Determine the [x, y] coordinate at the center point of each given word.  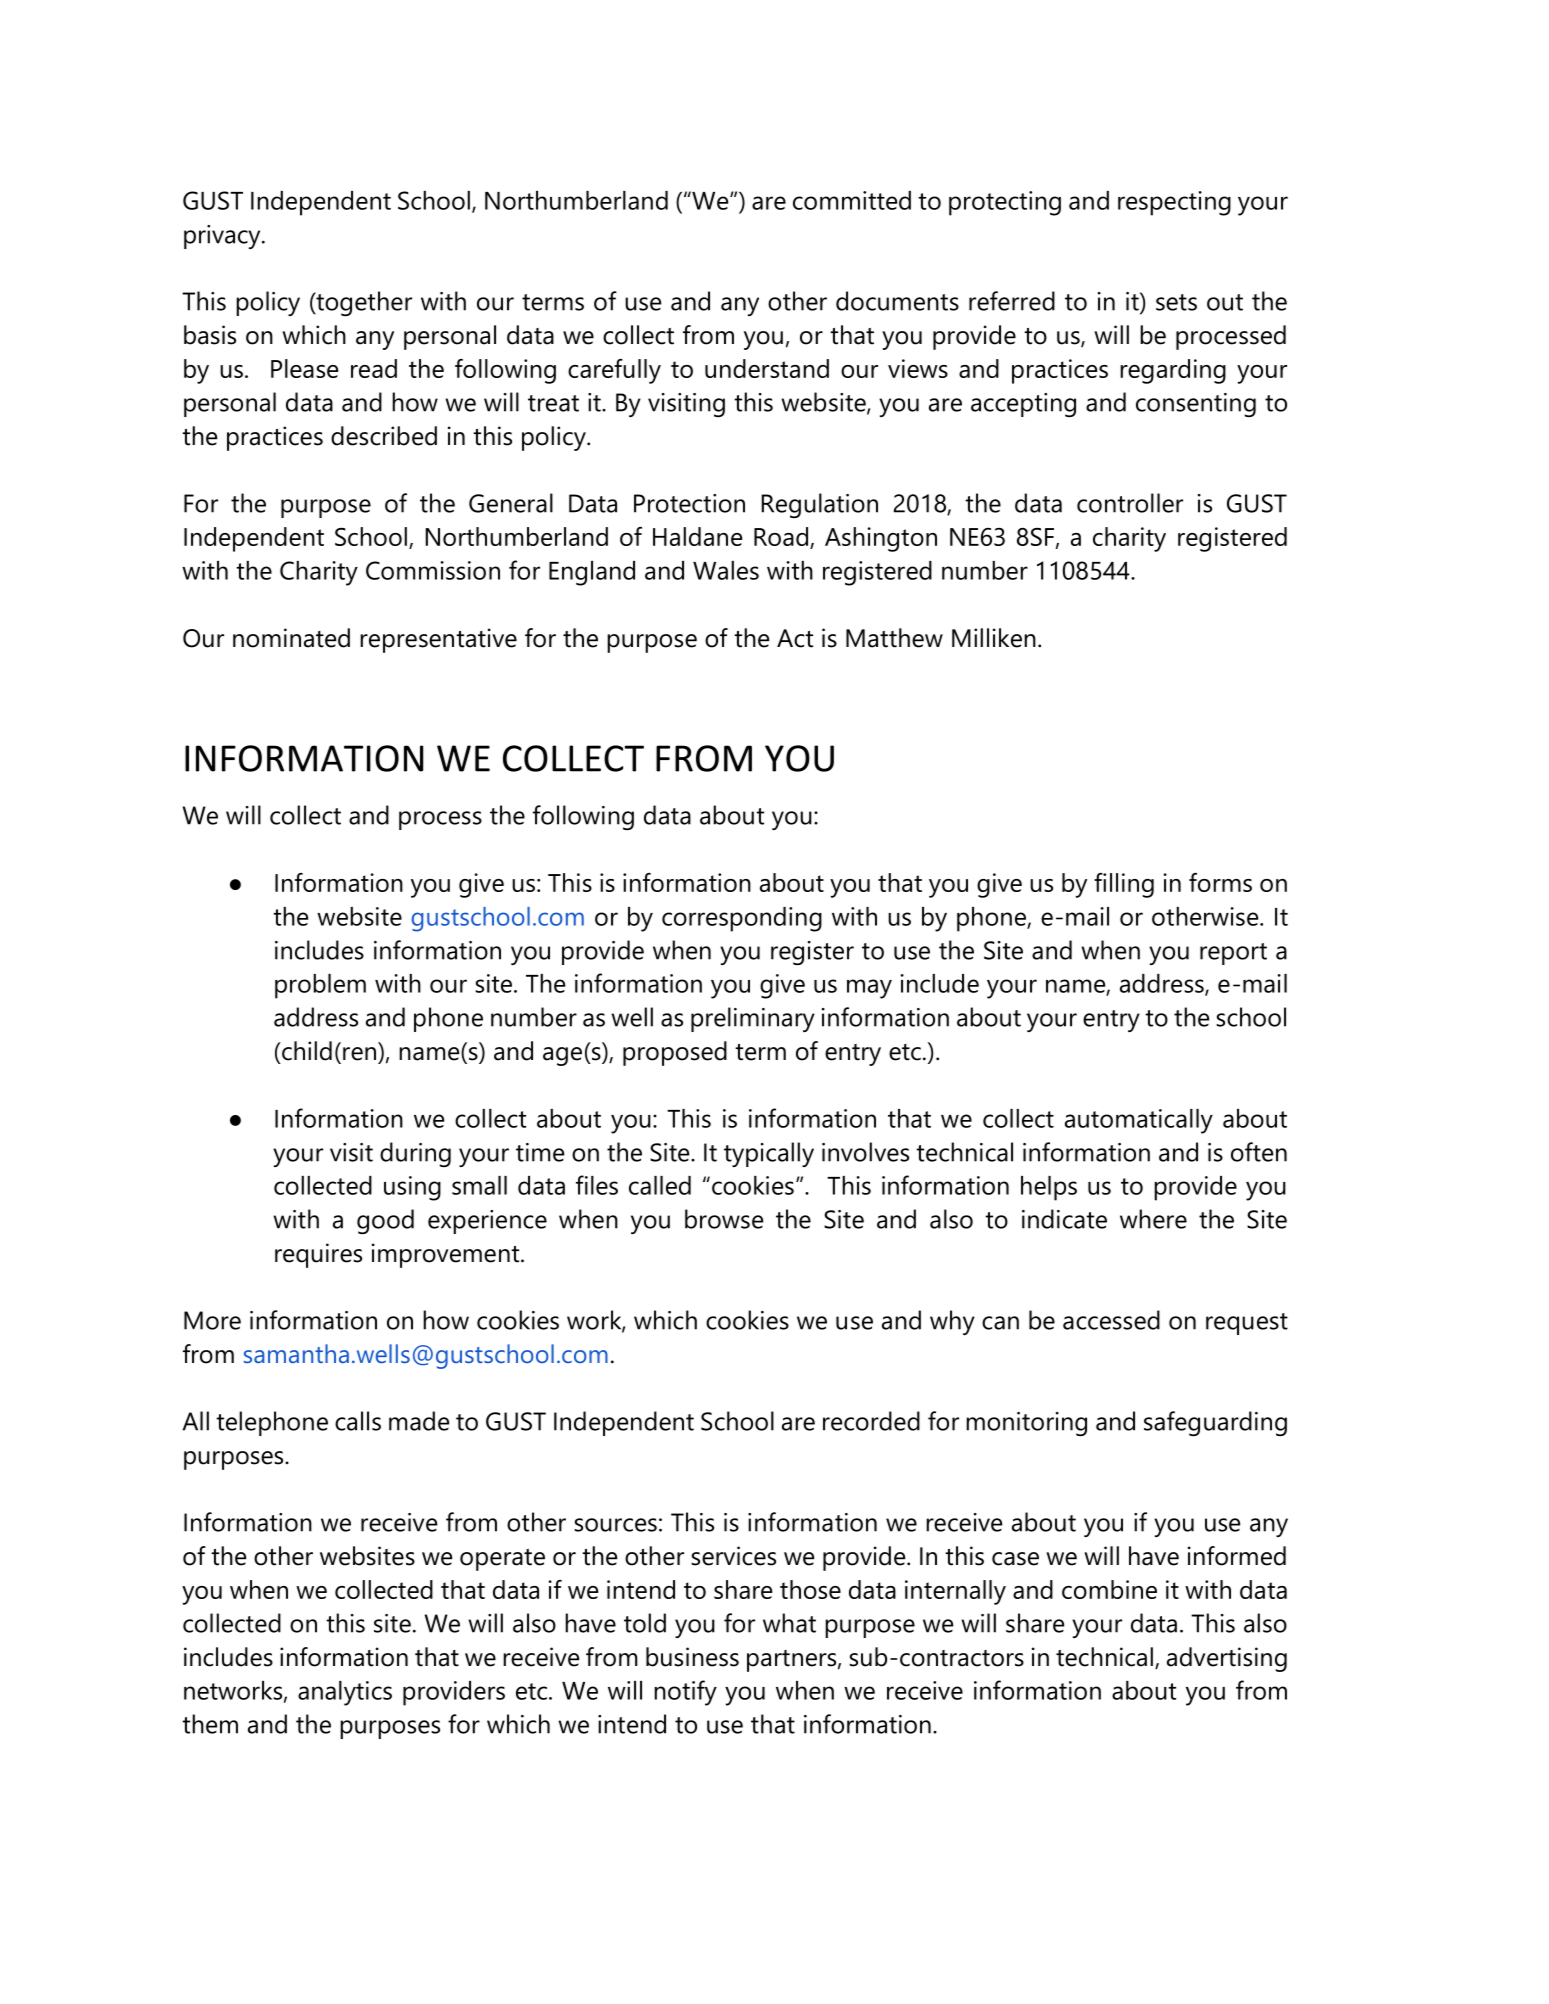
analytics [345, 1693]
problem [320, 986]
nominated [291, 638]
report [1233, 954]
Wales [726, 570]
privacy [223, 237]
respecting [1174, 203]
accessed [1111, 1320]
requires [318, 1255]
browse [724, 1219]
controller [1130, 503]
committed [852, 200]
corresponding [742, 919]
